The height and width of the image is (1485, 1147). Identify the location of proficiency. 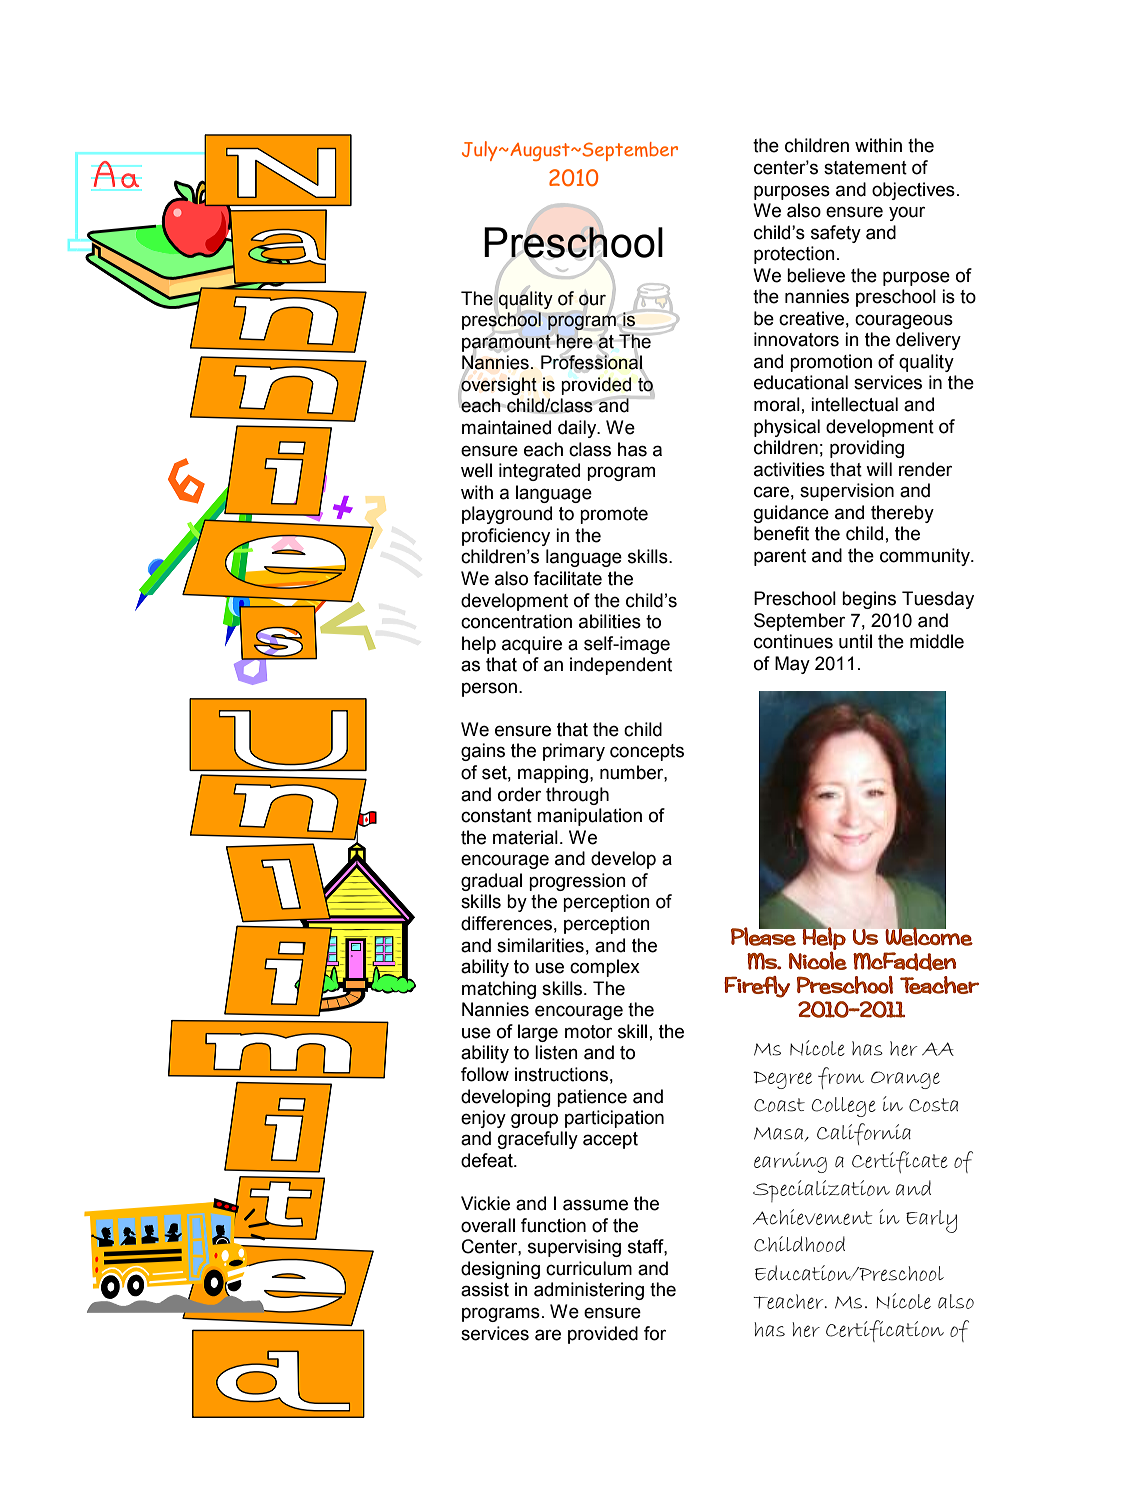
(506, 537).
